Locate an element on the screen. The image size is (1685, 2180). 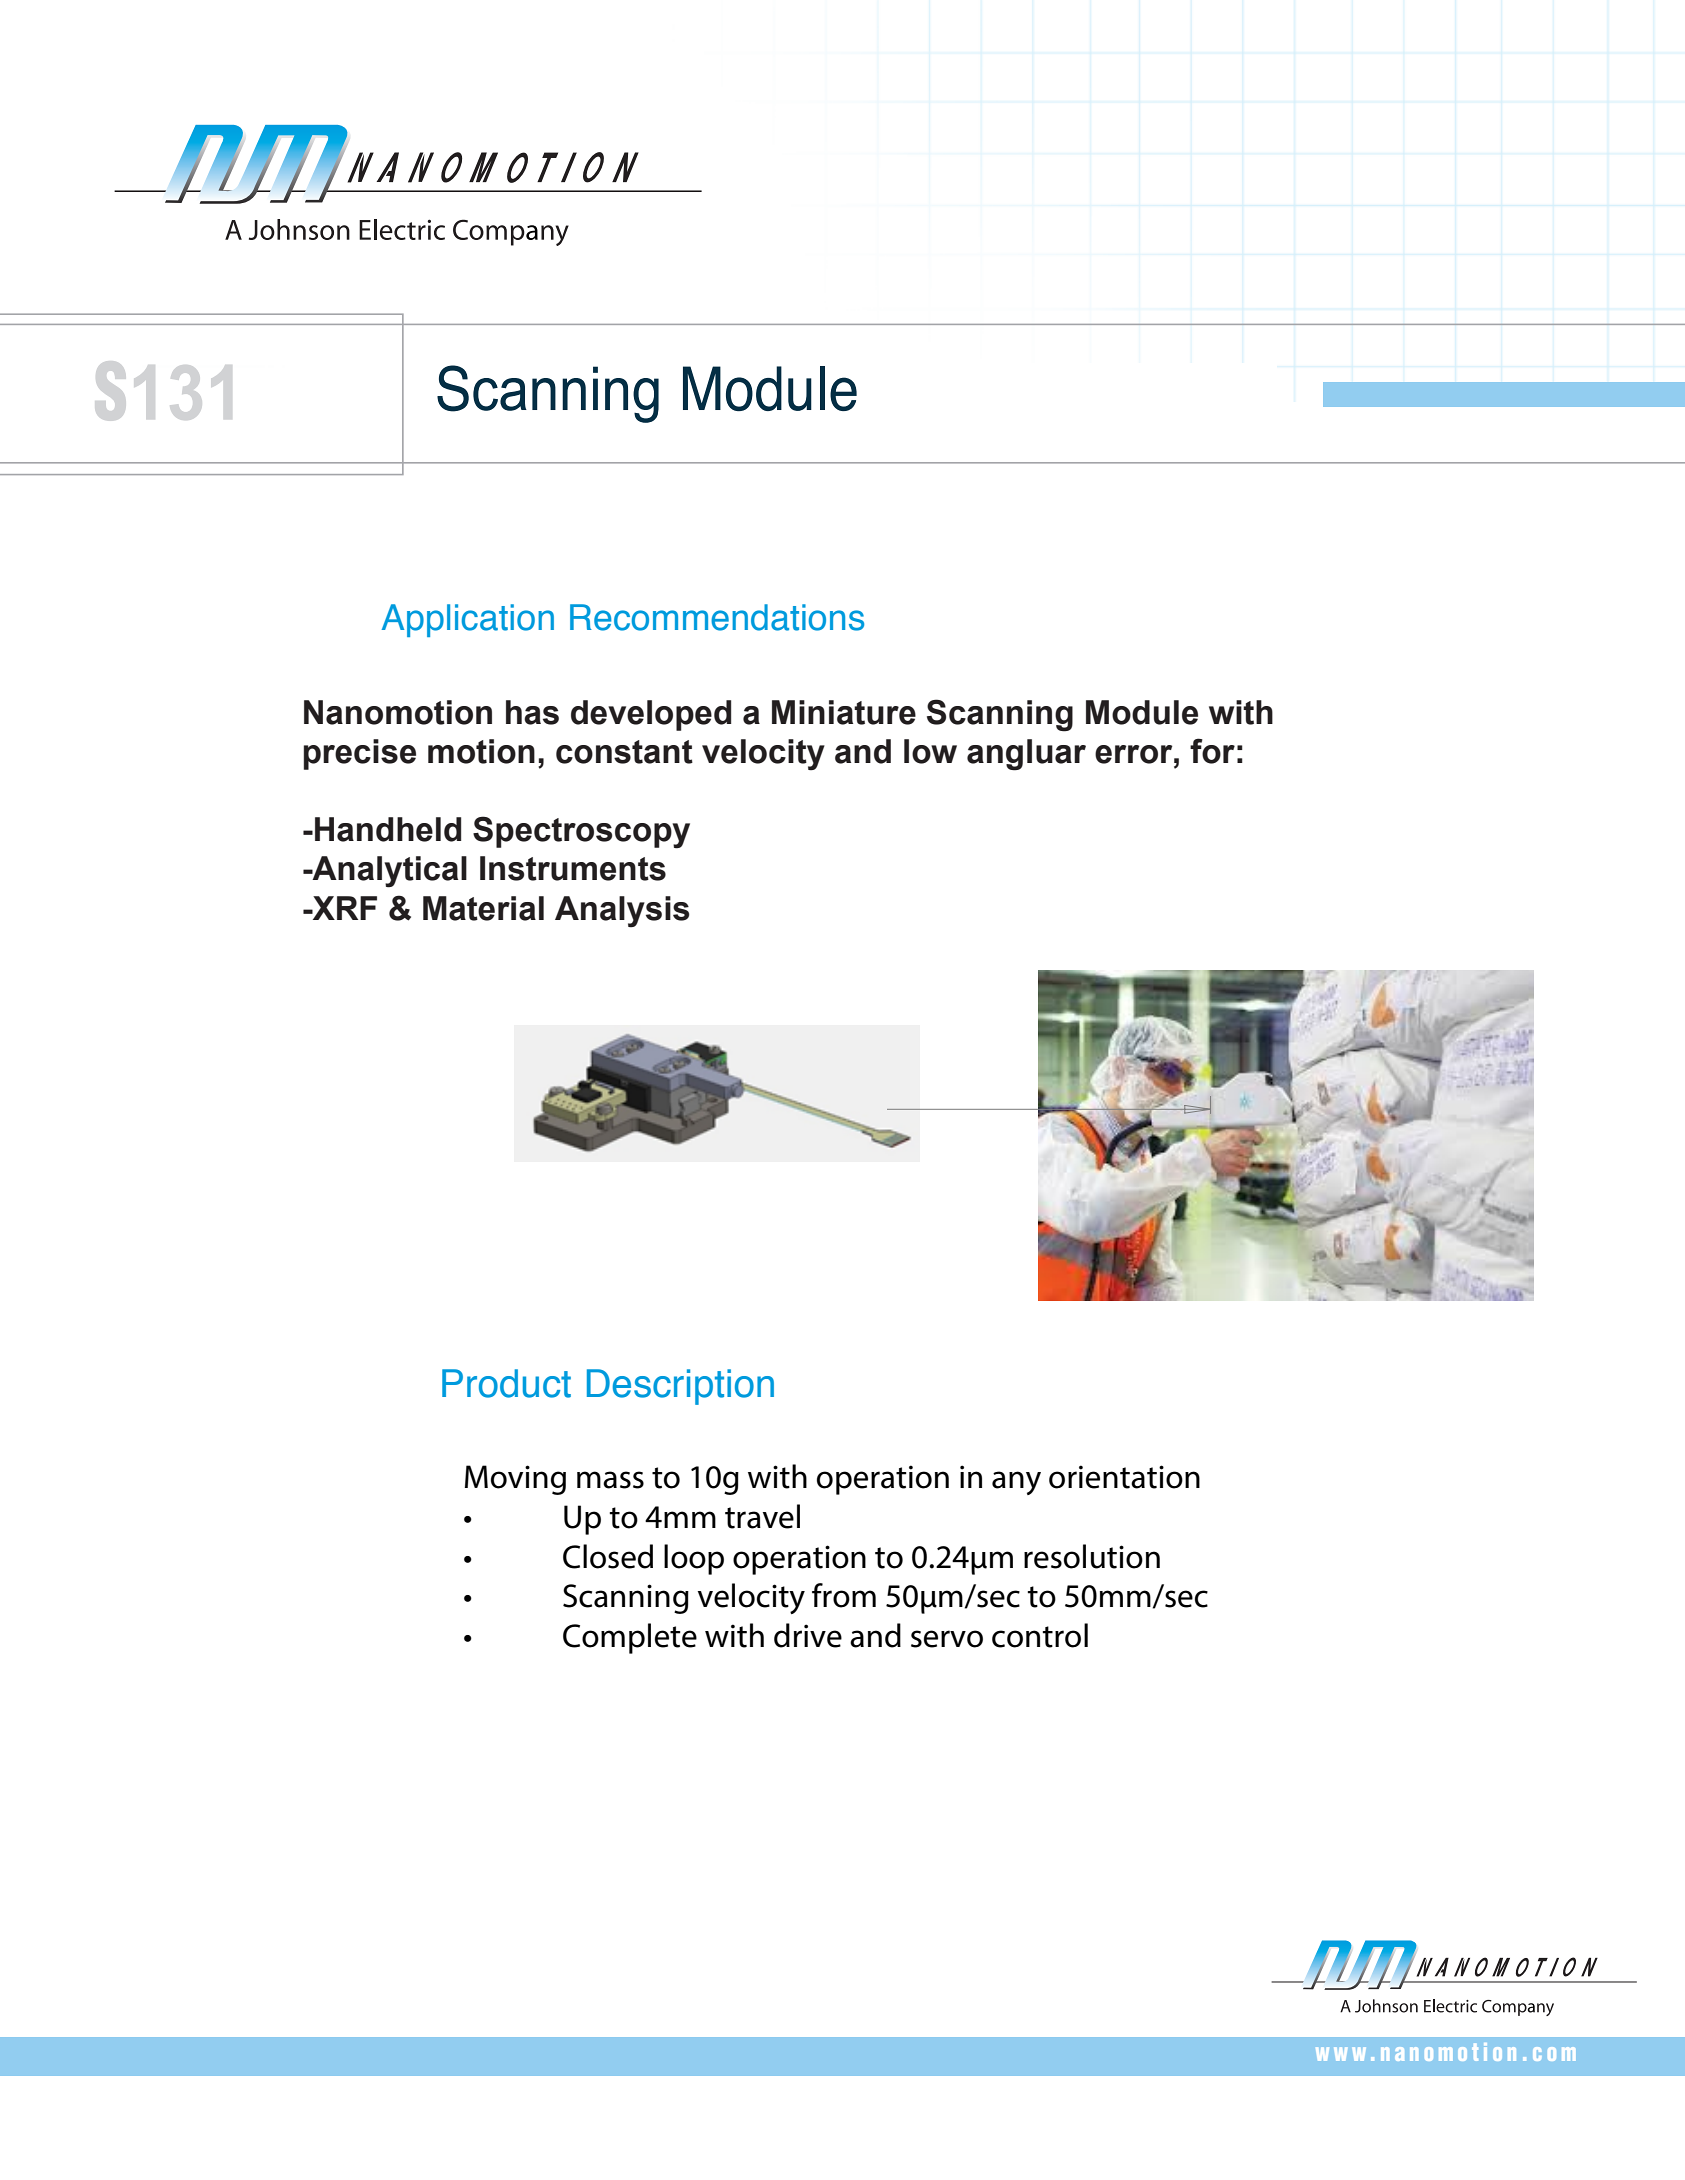
Description is located at coordinates (680, 1387).
